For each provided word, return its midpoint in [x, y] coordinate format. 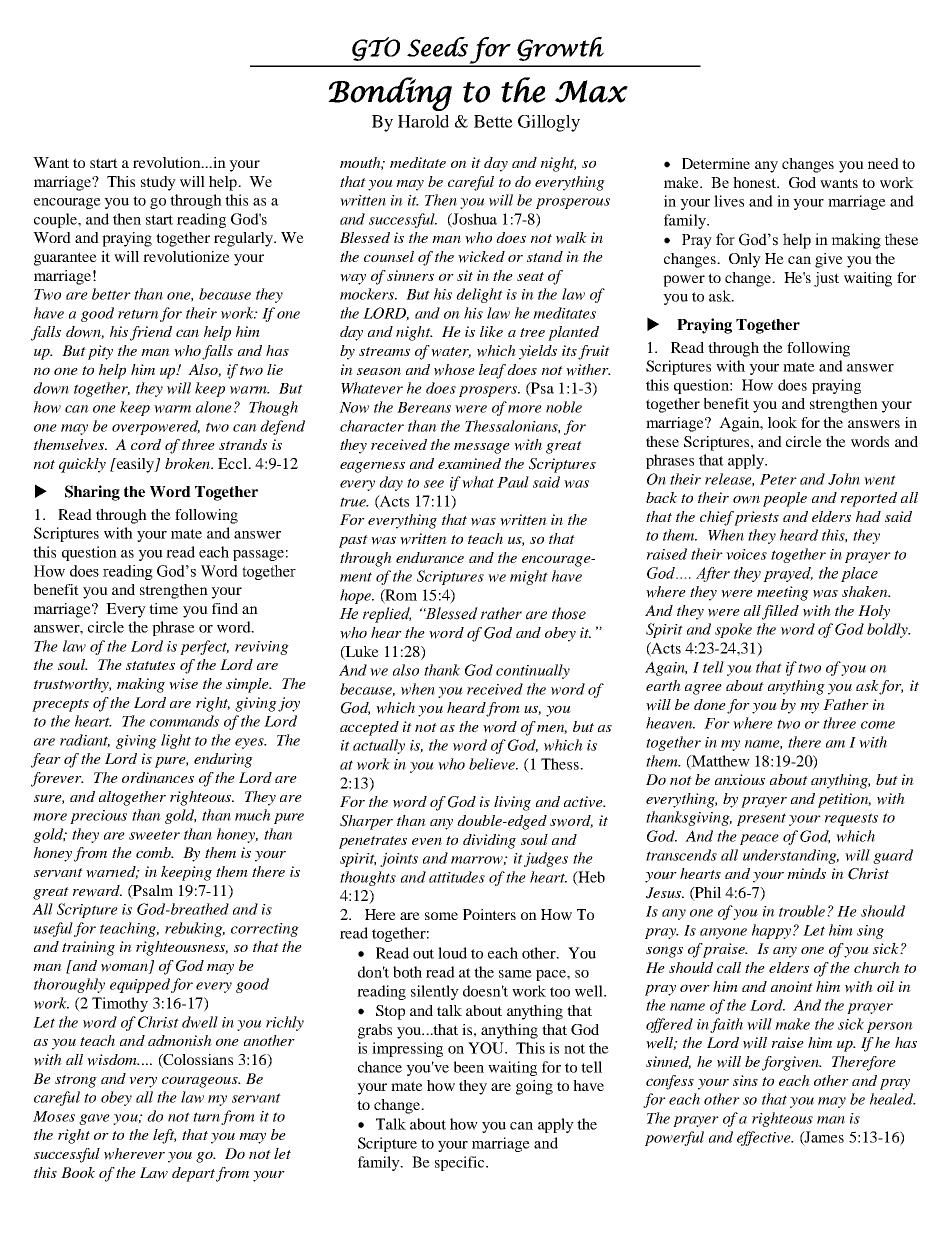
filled [780, 612]
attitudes [457, 877]
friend [151, 333]
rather [501, 613]
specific [461, 1163]
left [164, 1136]
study [158, 183]
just [826, 279]
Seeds [437, 47]
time [163, 608]
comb [154, 852]
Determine [716, 163]
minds [806, 873]
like [491, 331]
